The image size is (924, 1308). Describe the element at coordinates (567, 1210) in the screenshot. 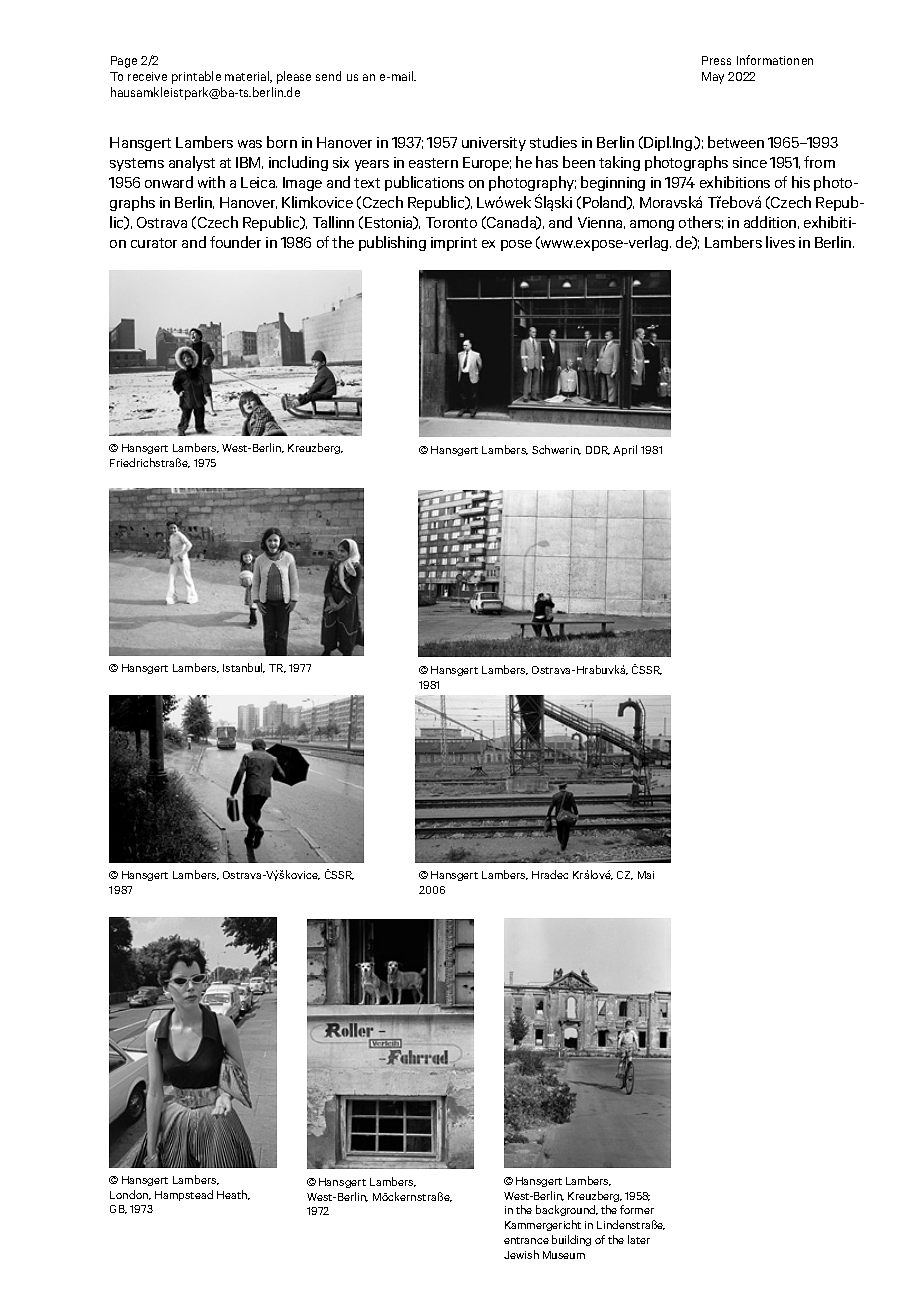

I see `background` at that location.
